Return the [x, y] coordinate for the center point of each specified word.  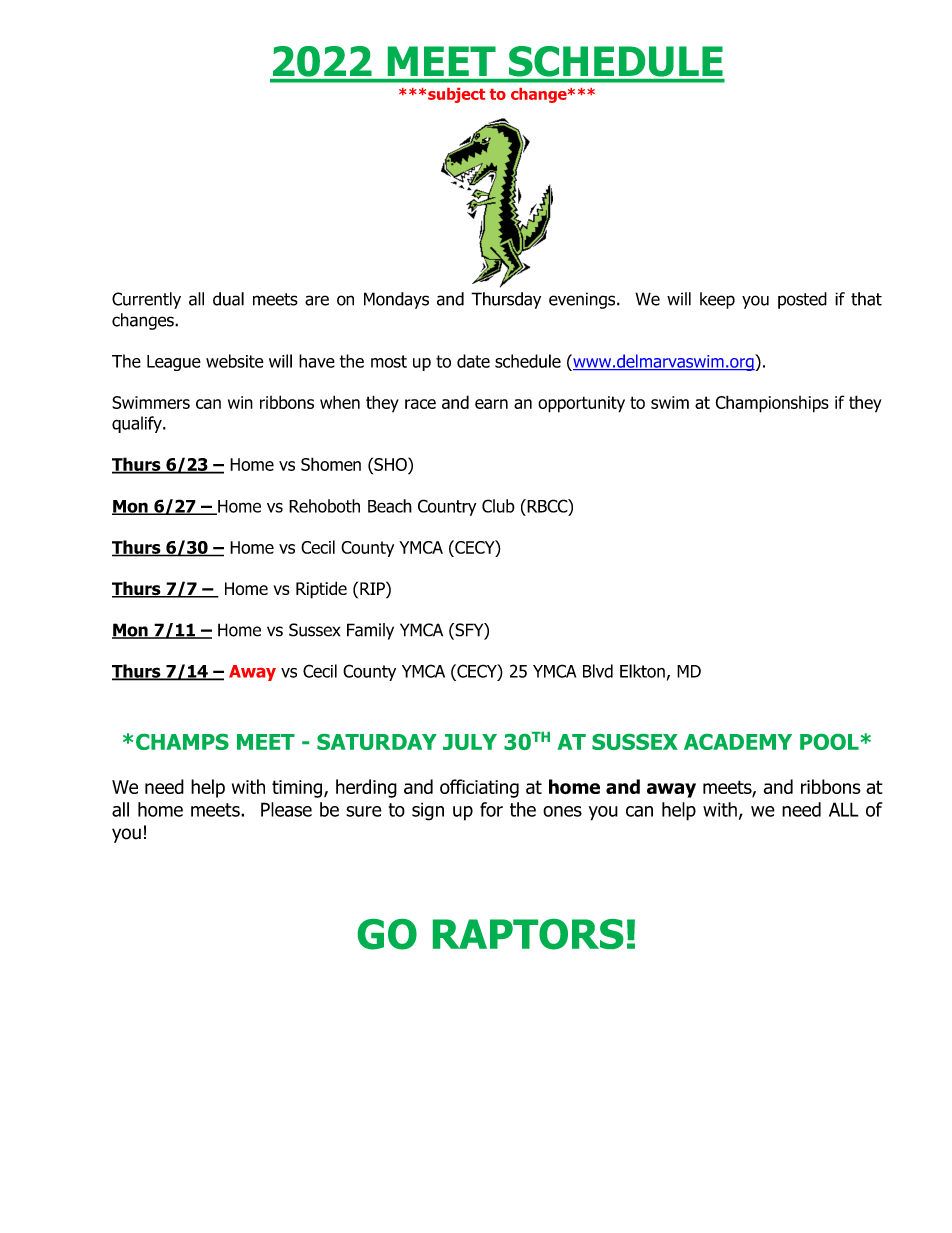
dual [228, 299]
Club [498, 506]
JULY [470, 742]
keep [717, 300]
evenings [583, 300]
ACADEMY [738, 742]
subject [456, 95]
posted [802, 300]
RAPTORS [528, 934]
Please [286, 809]
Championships [772, 404]
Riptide [321, 590]
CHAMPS [182, 742]
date [473, 361]
